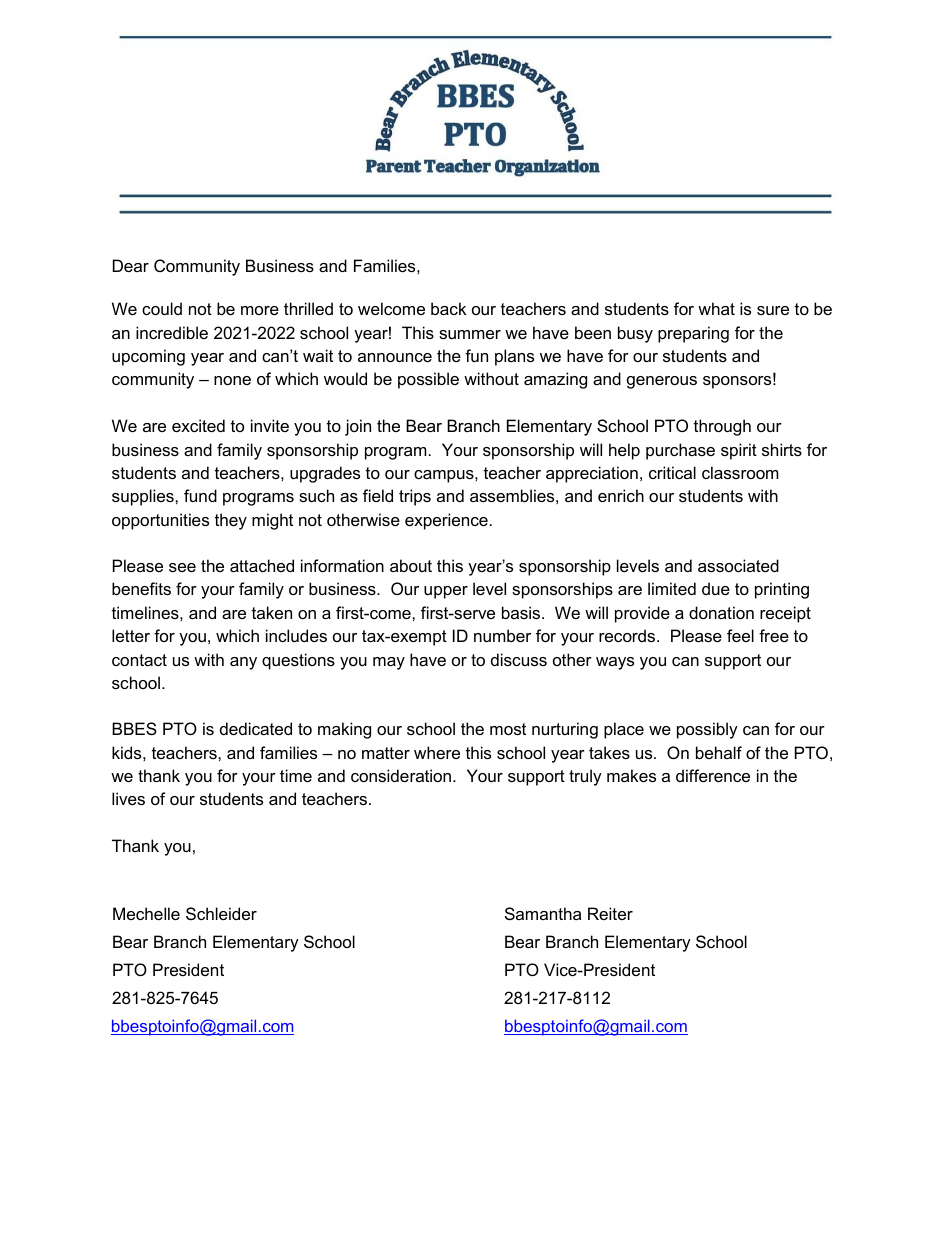  Describe the element at coordinates (707, 730) in the screenshot. I see `possibly` at that location.
